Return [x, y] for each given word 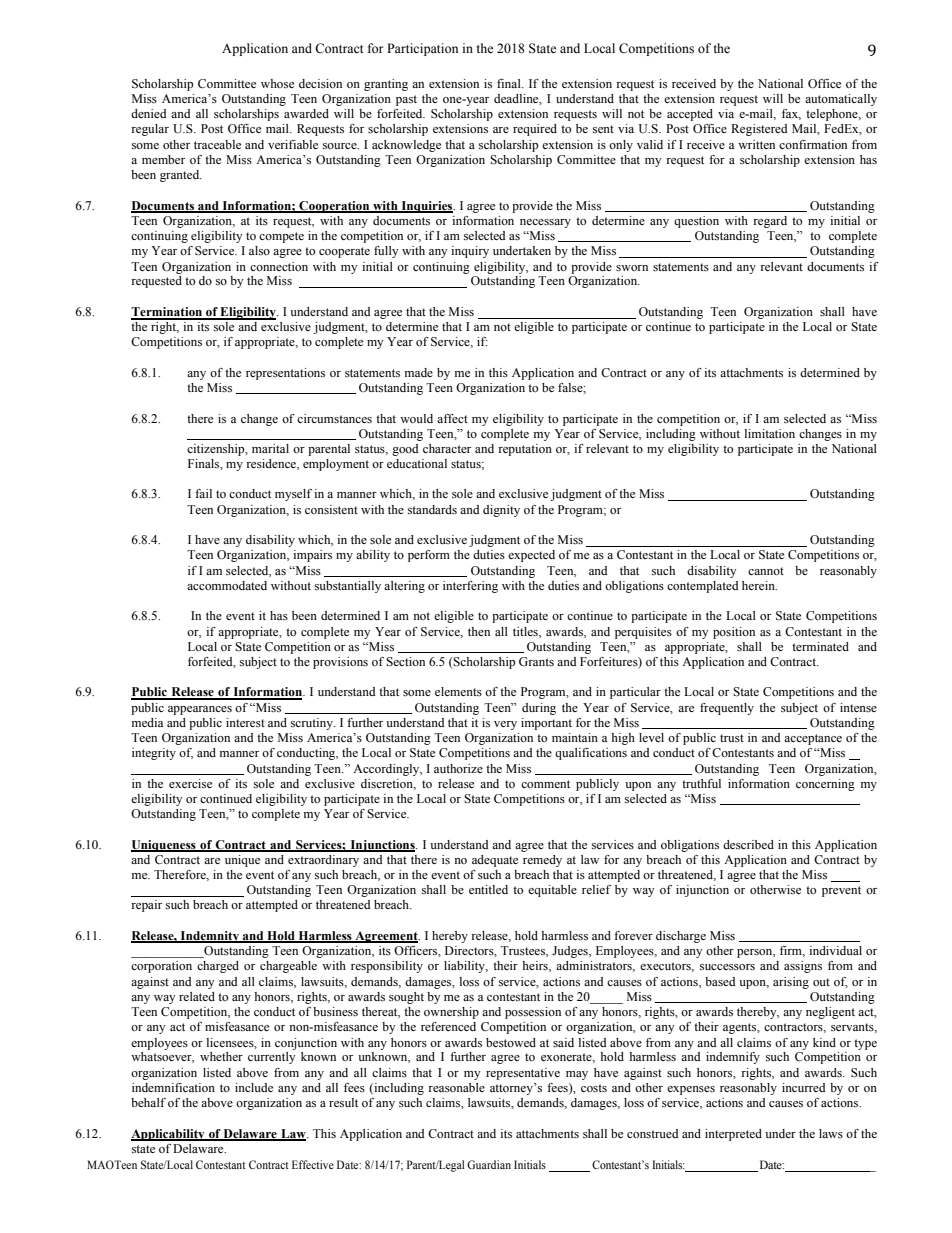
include [254, 1087]
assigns [803, 967]
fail [203, 493]
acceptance [813, 739]
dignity [501, 511]
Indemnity [210, 937]
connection [279, 266]
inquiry [470, 252]
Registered [759, 130]
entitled [488, 889]
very [505, 725]
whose [277, 83]
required [535, 130]
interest [245, 722]
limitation [769, 433]
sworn [632, 268]
